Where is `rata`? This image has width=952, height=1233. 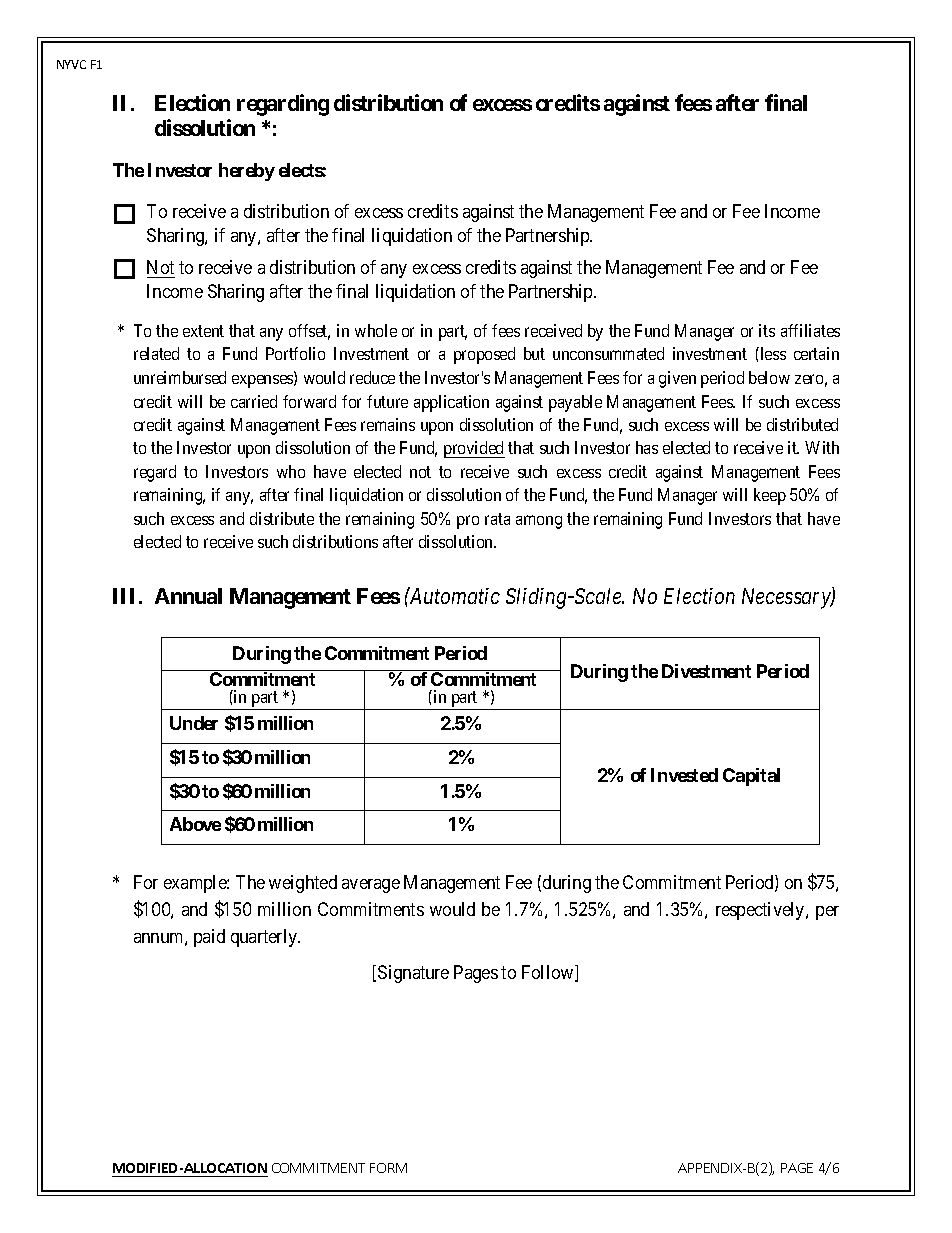 rata is located at coordinates (497, 519).
